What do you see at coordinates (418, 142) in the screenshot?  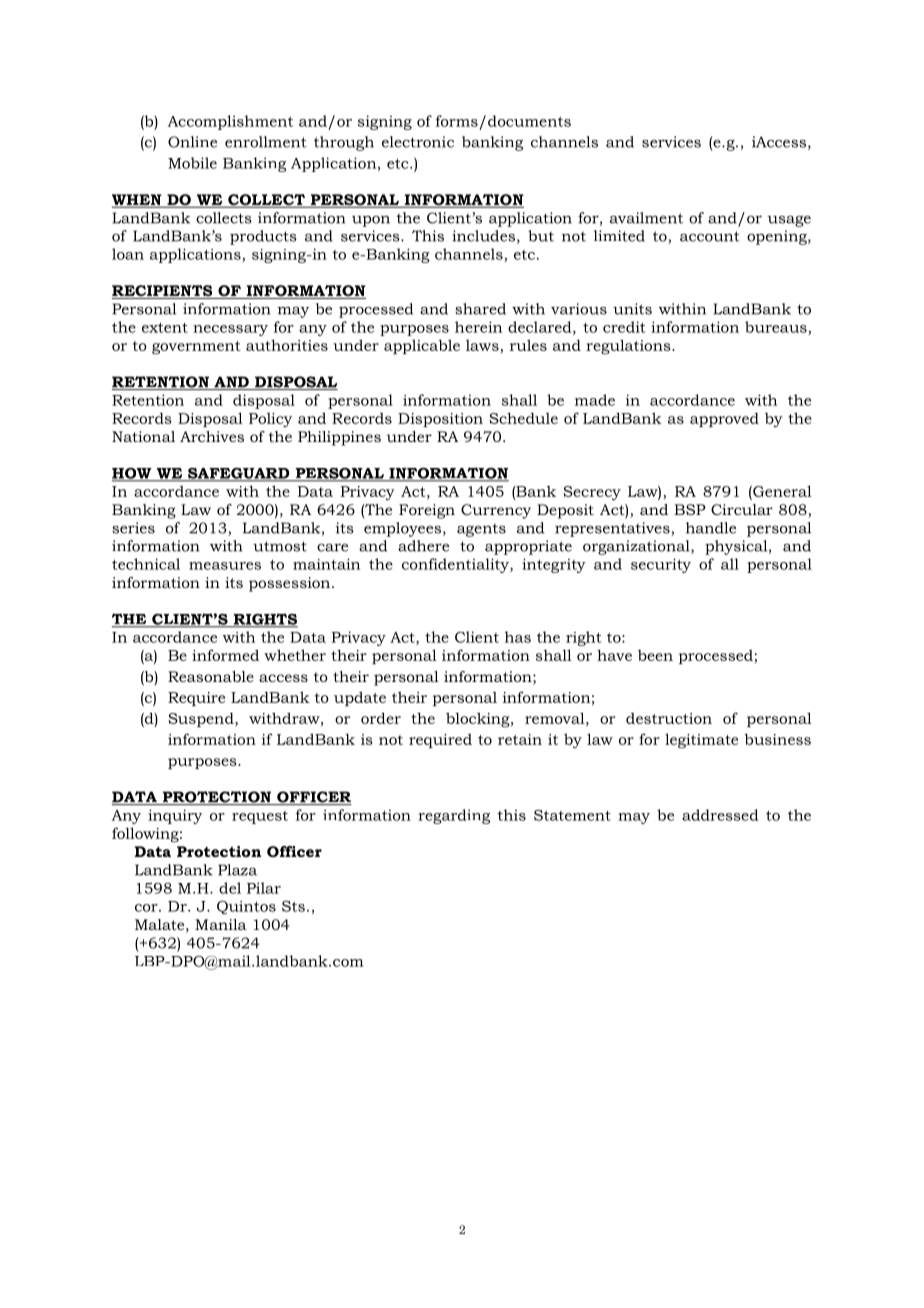 I see `electronic` at bounding box center [418, 142].
